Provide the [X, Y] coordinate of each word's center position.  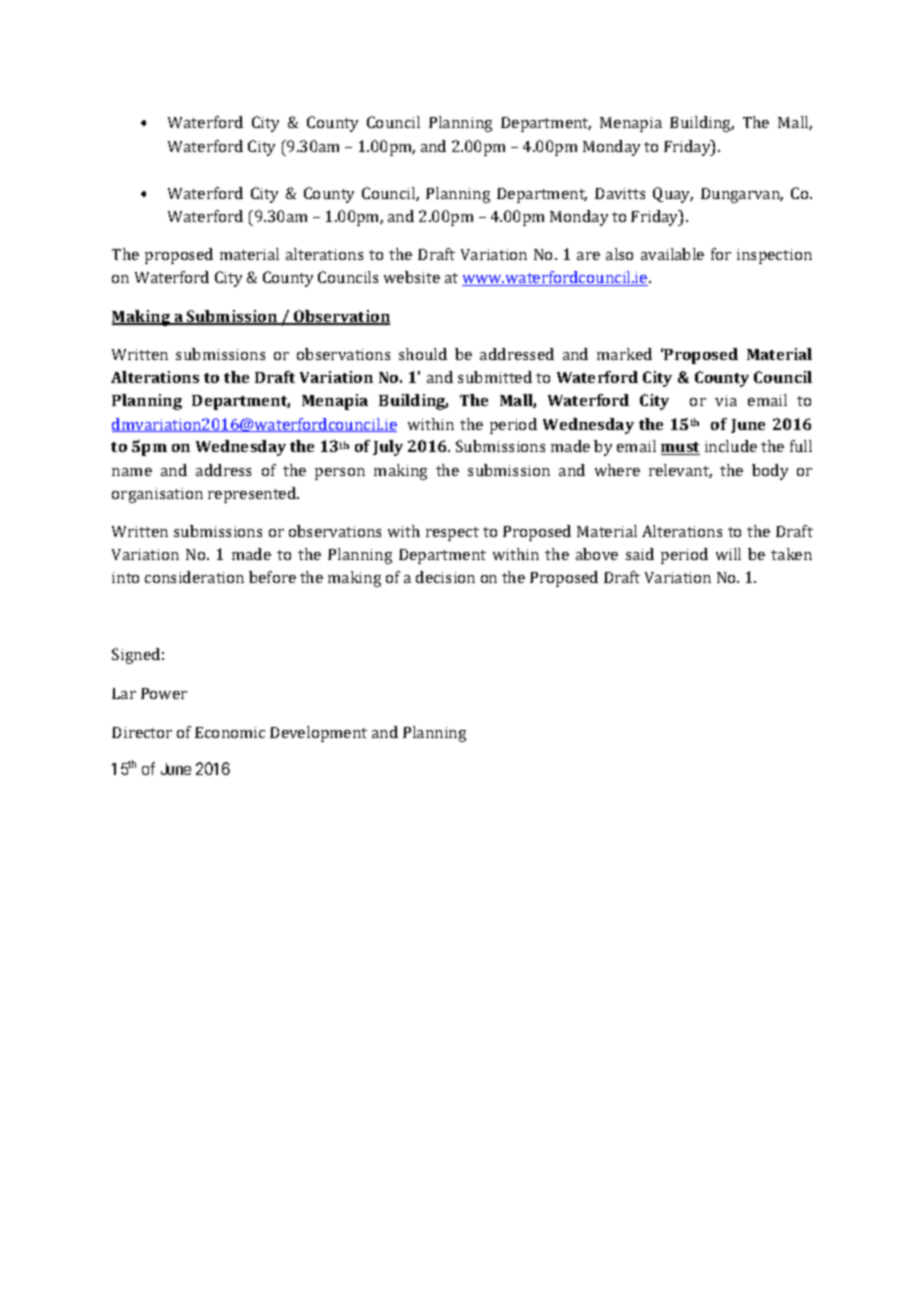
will [728, 554]
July [388, 448]
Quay [673, 195]
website [412, 277]
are [588, 256]
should [423, 354]
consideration [194, 577]
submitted [495, 377]
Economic [230, 732]
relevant [680, 471]
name [132, 472]
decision [445, 577]
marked [624, 354]
